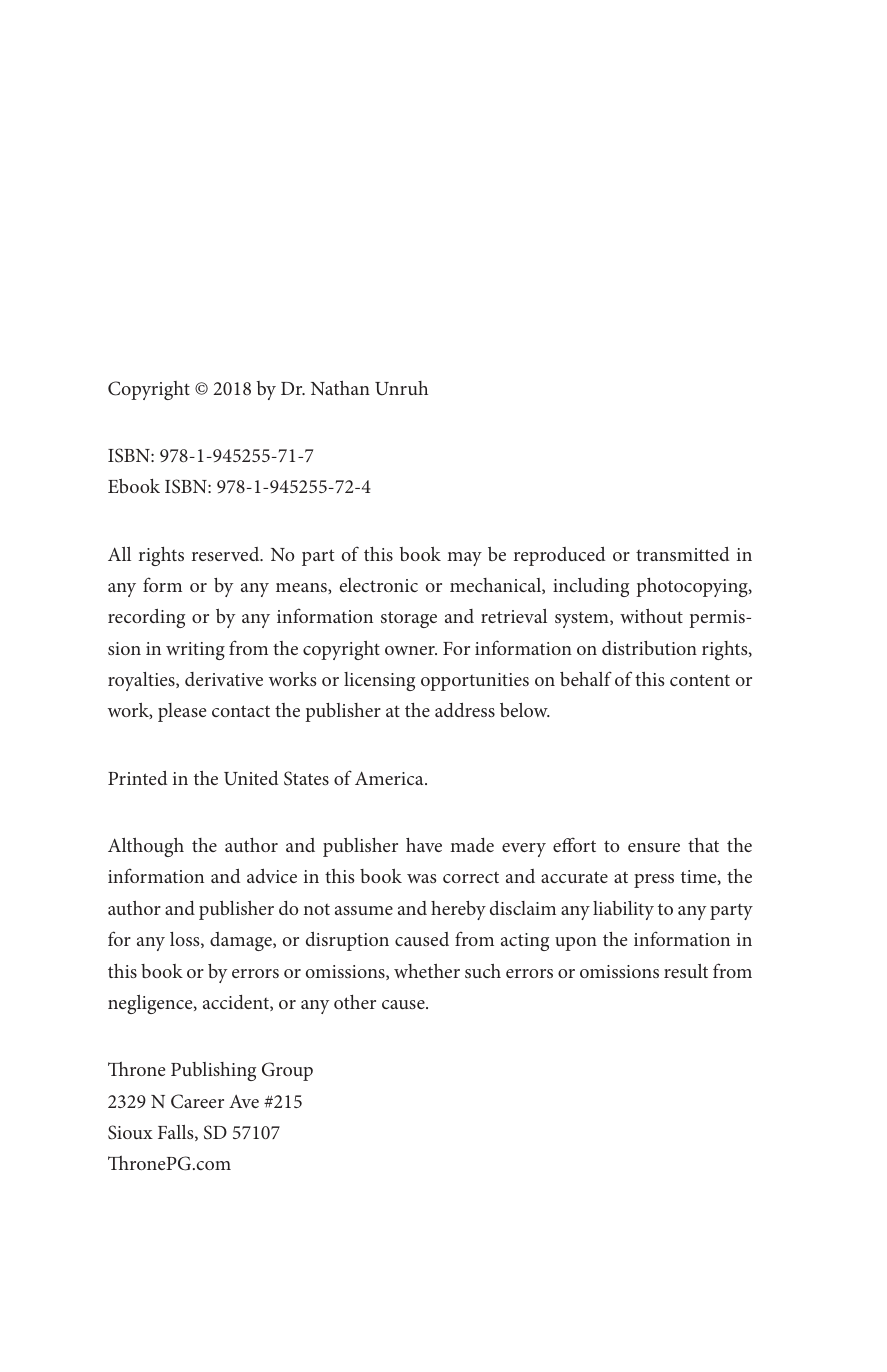  I want to click on transmitted, so click(683, 554).
